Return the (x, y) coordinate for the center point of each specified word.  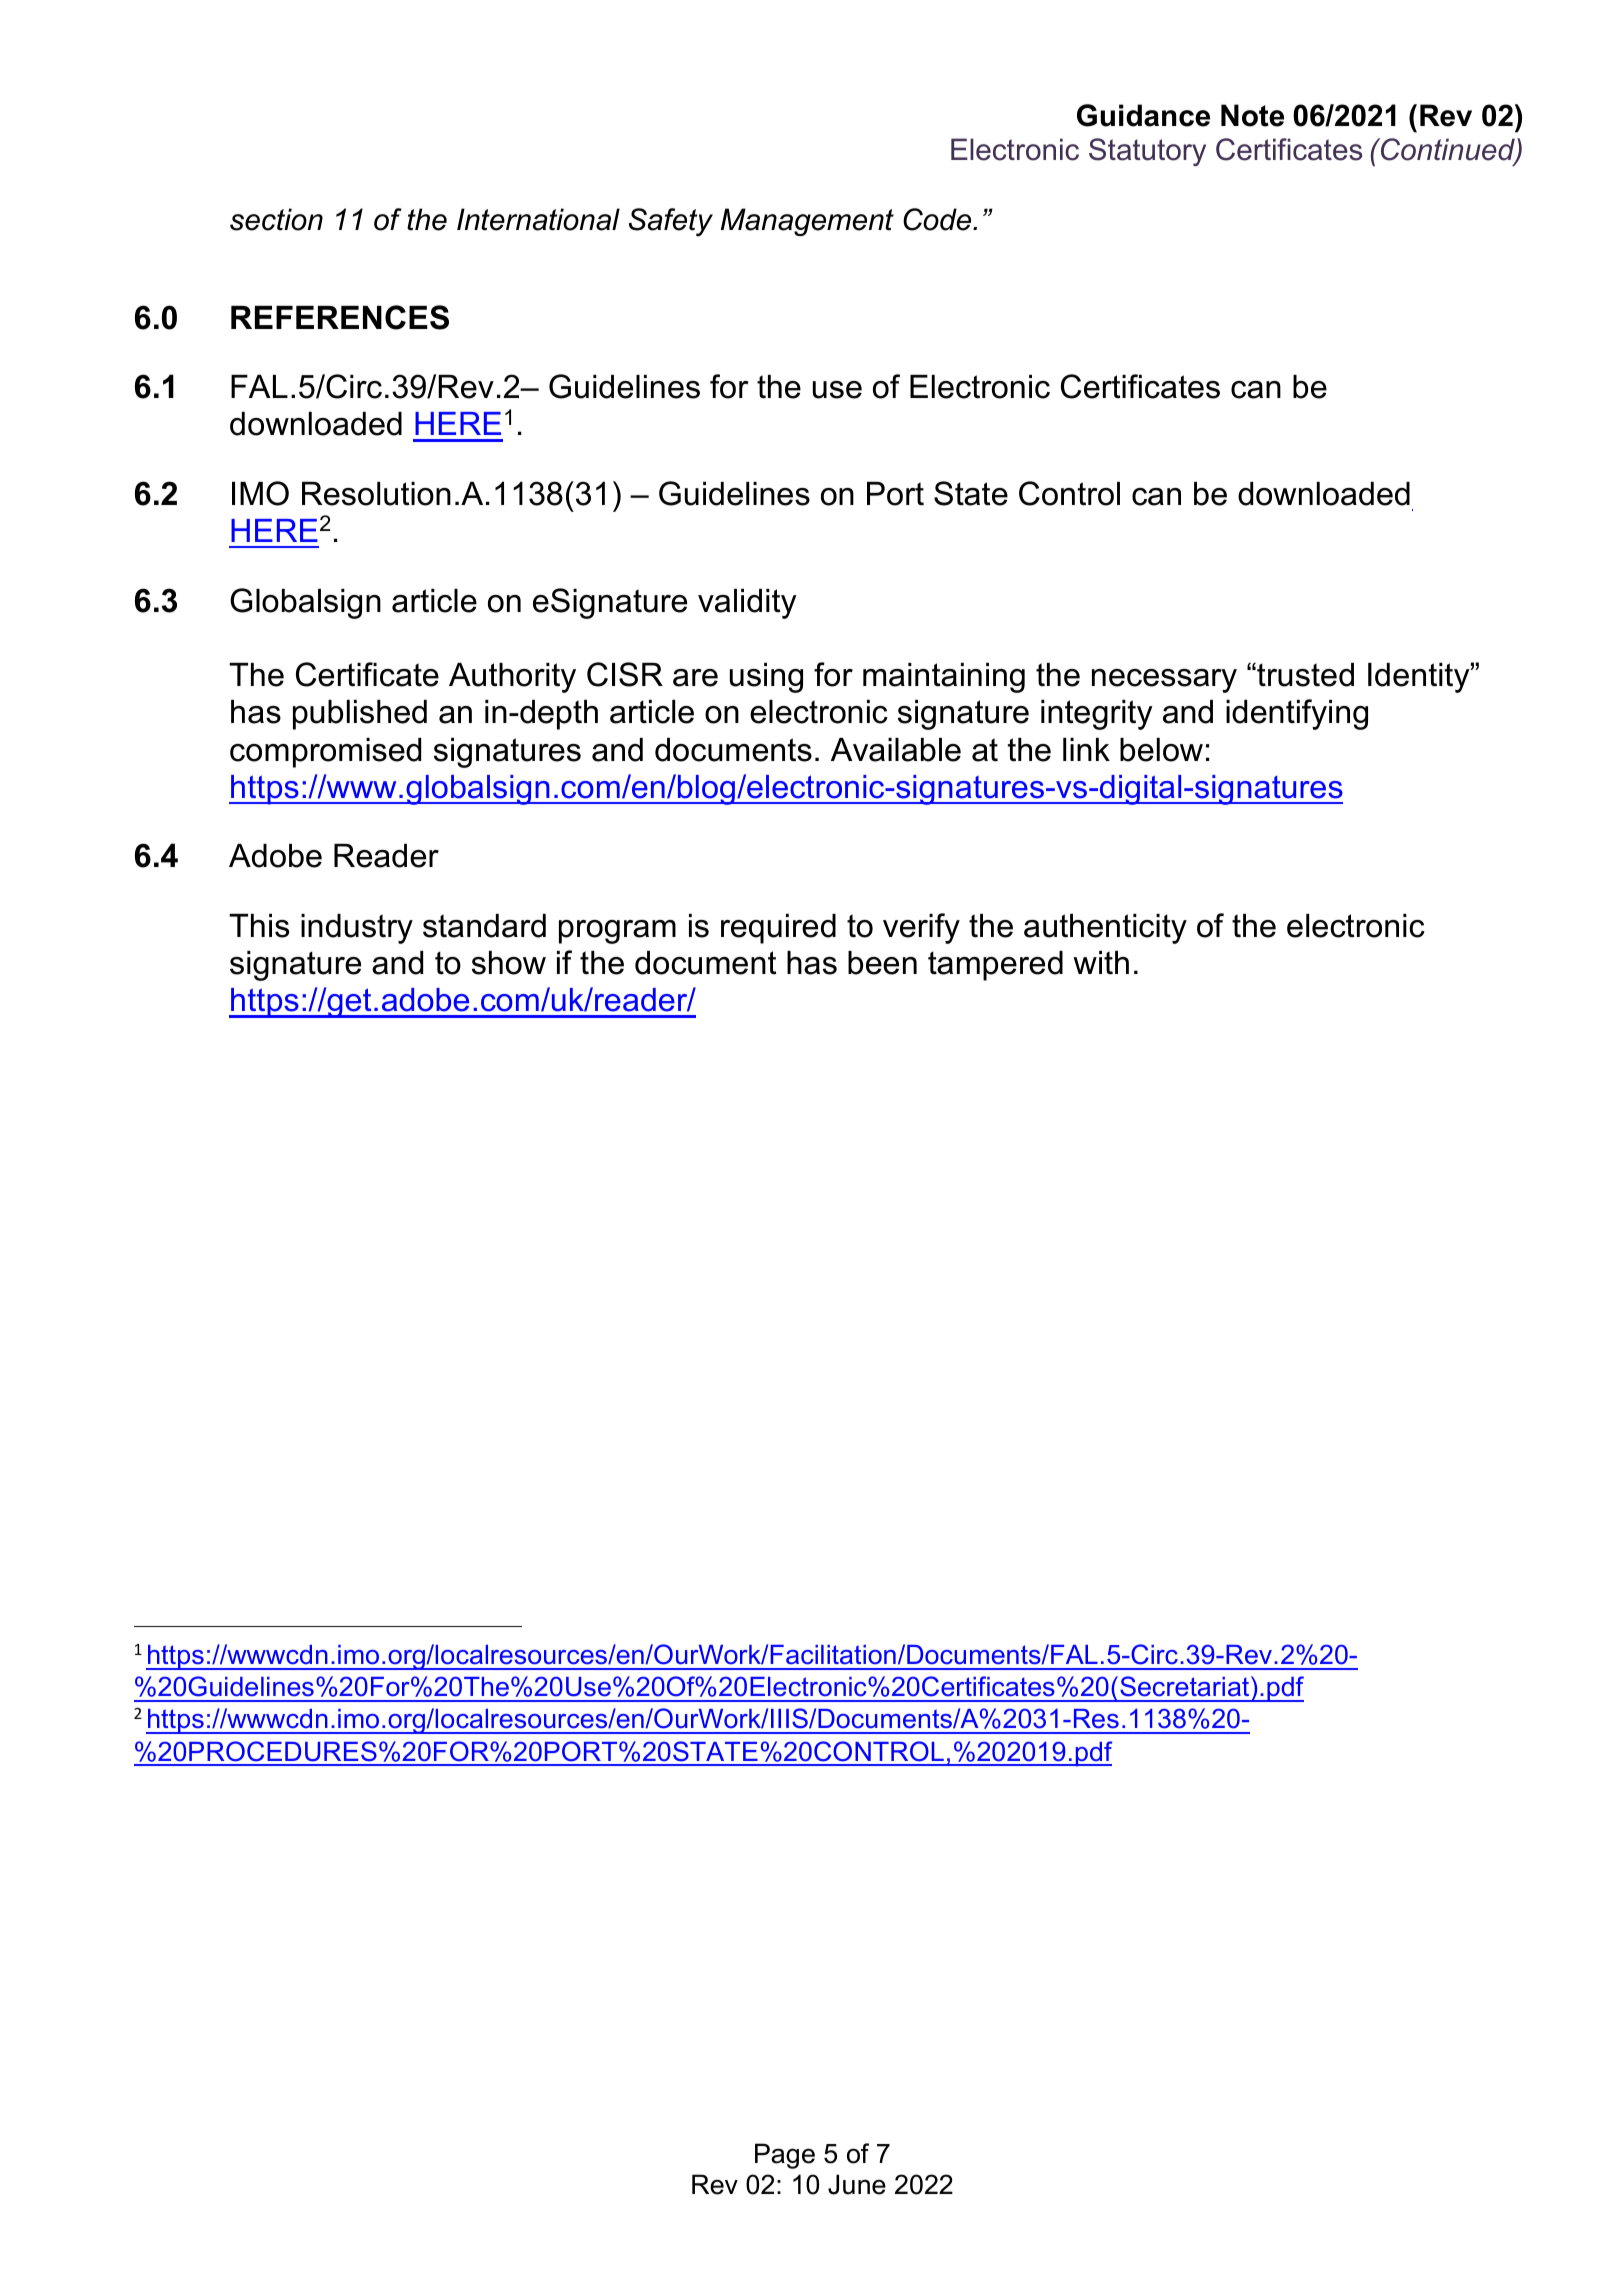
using (766, 678)
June (857, 2184)
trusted (1304, 675)
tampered (995, 966)
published (360, 715)
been (882, 963)
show (509, 963)
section (276, 219)
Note (1252, 115)
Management (807, 222)
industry (357, 929)
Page (785, 2156)
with (1101, 963)
